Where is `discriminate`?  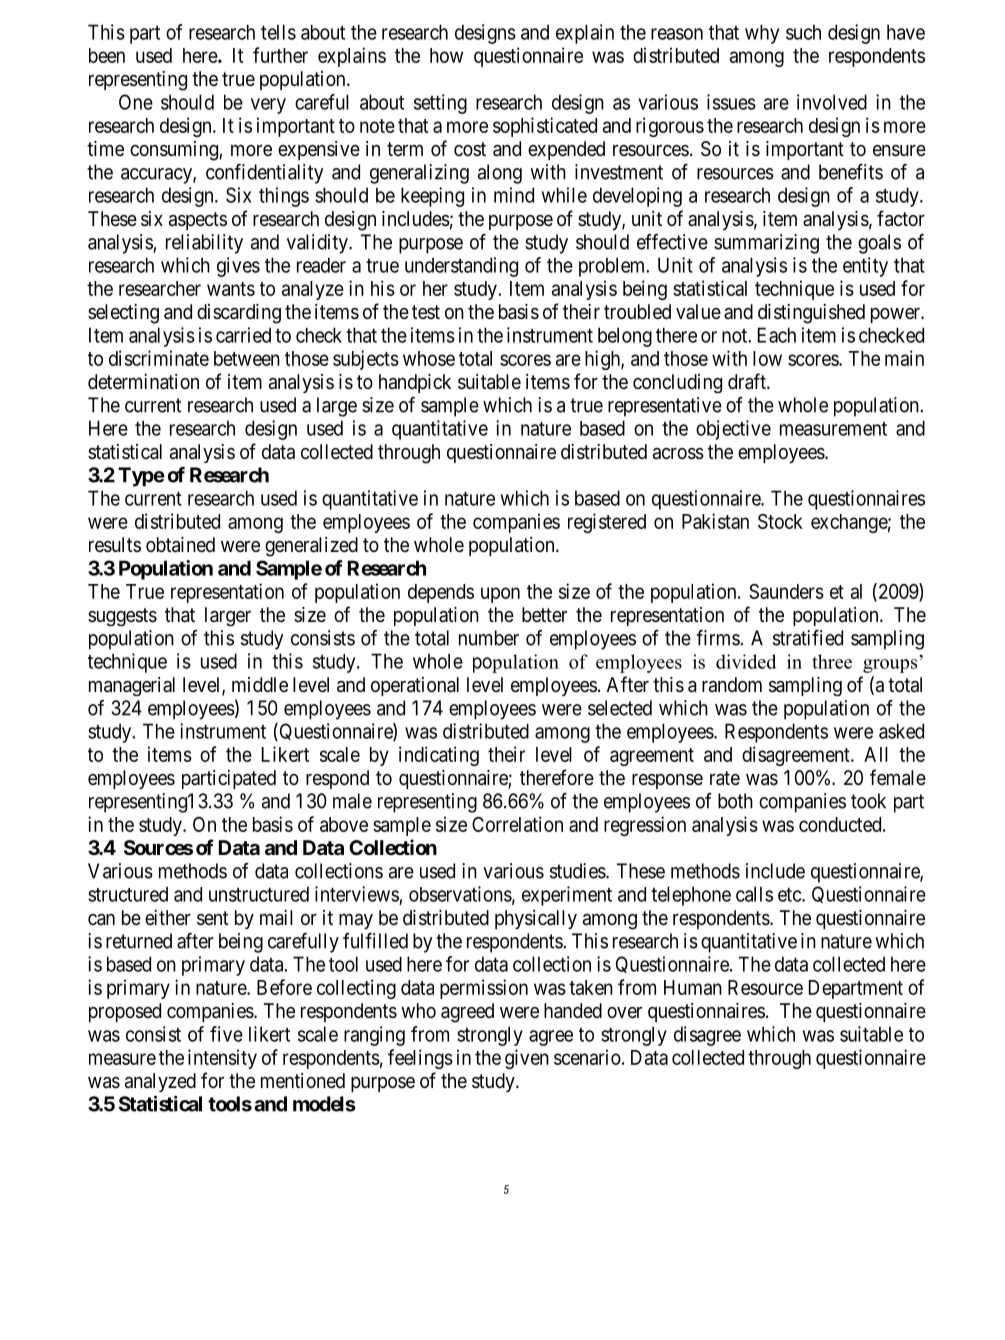 discriminate is located at coordinates (159, 358).
